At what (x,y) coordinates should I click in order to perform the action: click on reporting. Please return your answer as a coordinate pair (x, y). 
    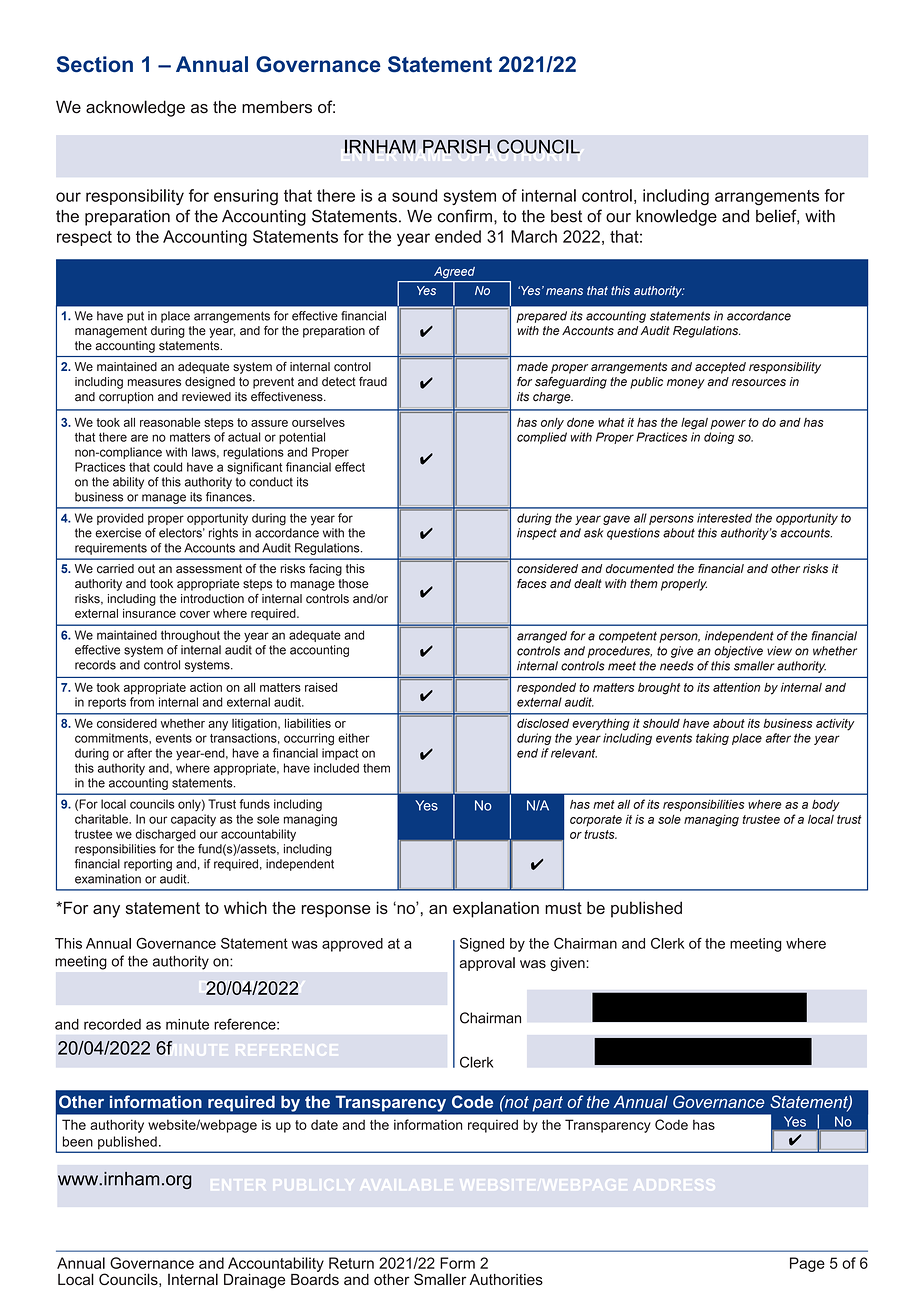
    Looking at the image, I should click on (148, 865).
